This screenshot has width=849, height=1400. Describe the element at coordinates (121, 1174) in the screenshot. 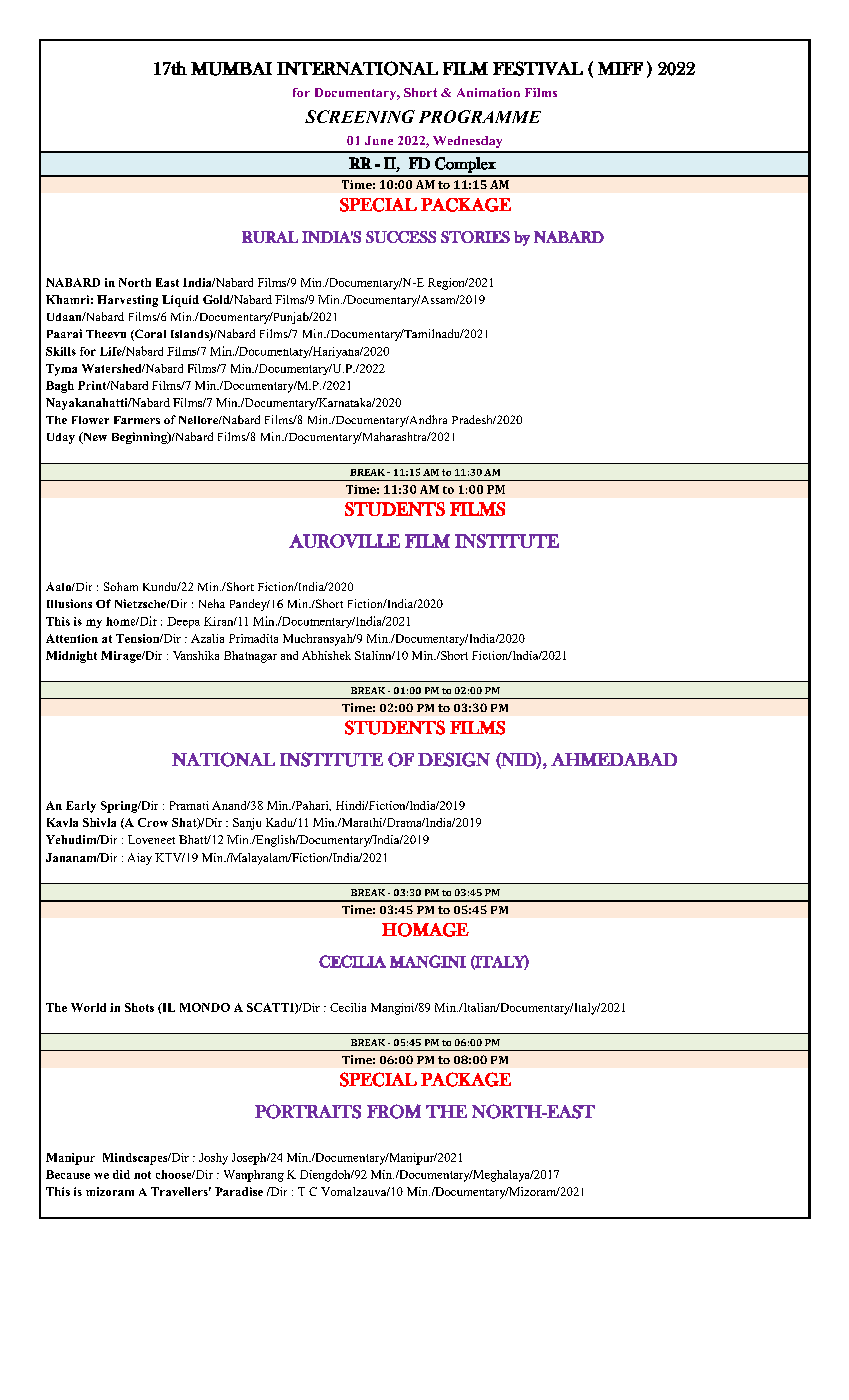

I see `did` at that location.
